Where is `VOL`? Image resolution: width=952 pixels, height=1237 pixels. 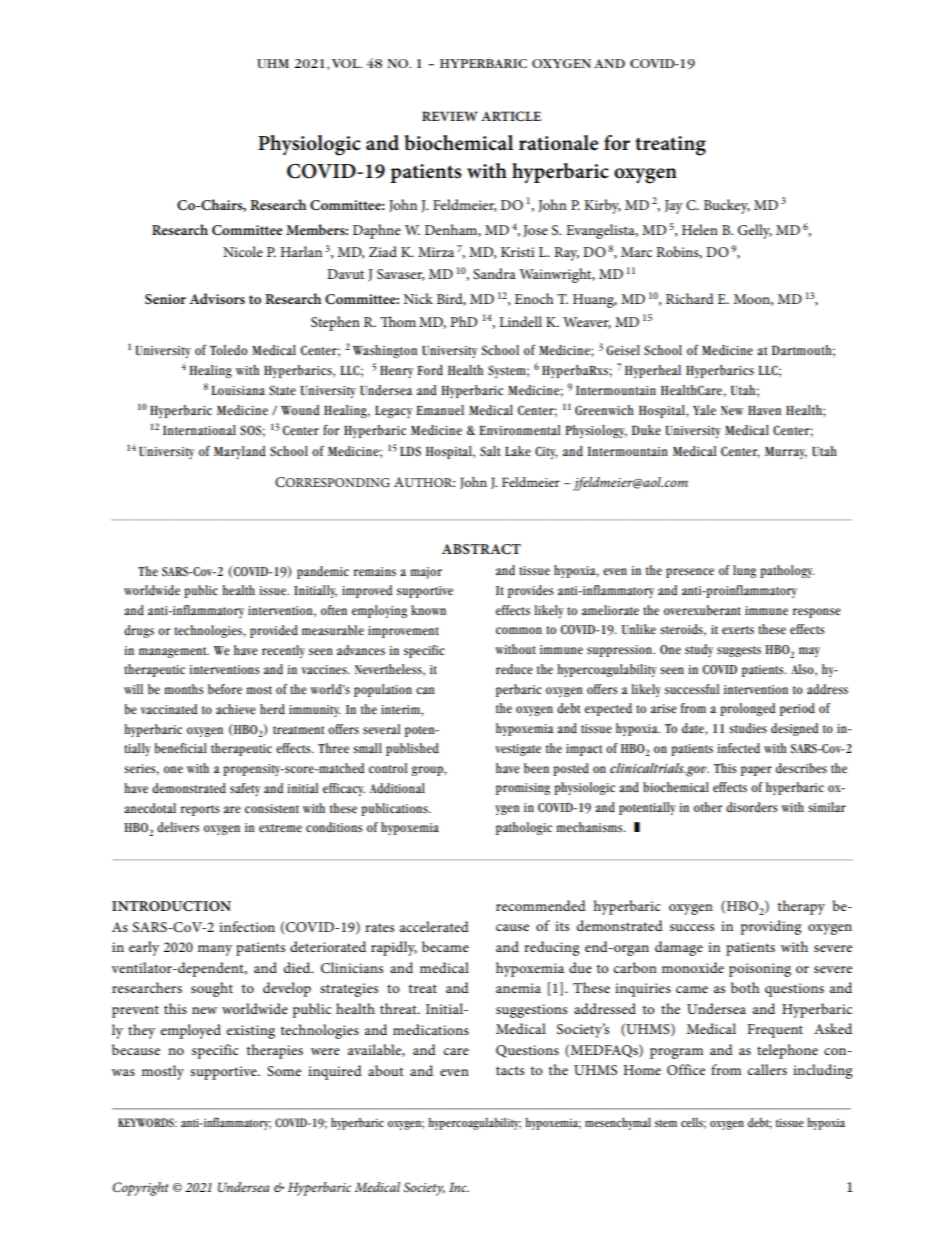
VOL is located at coordinates (347, 63).
